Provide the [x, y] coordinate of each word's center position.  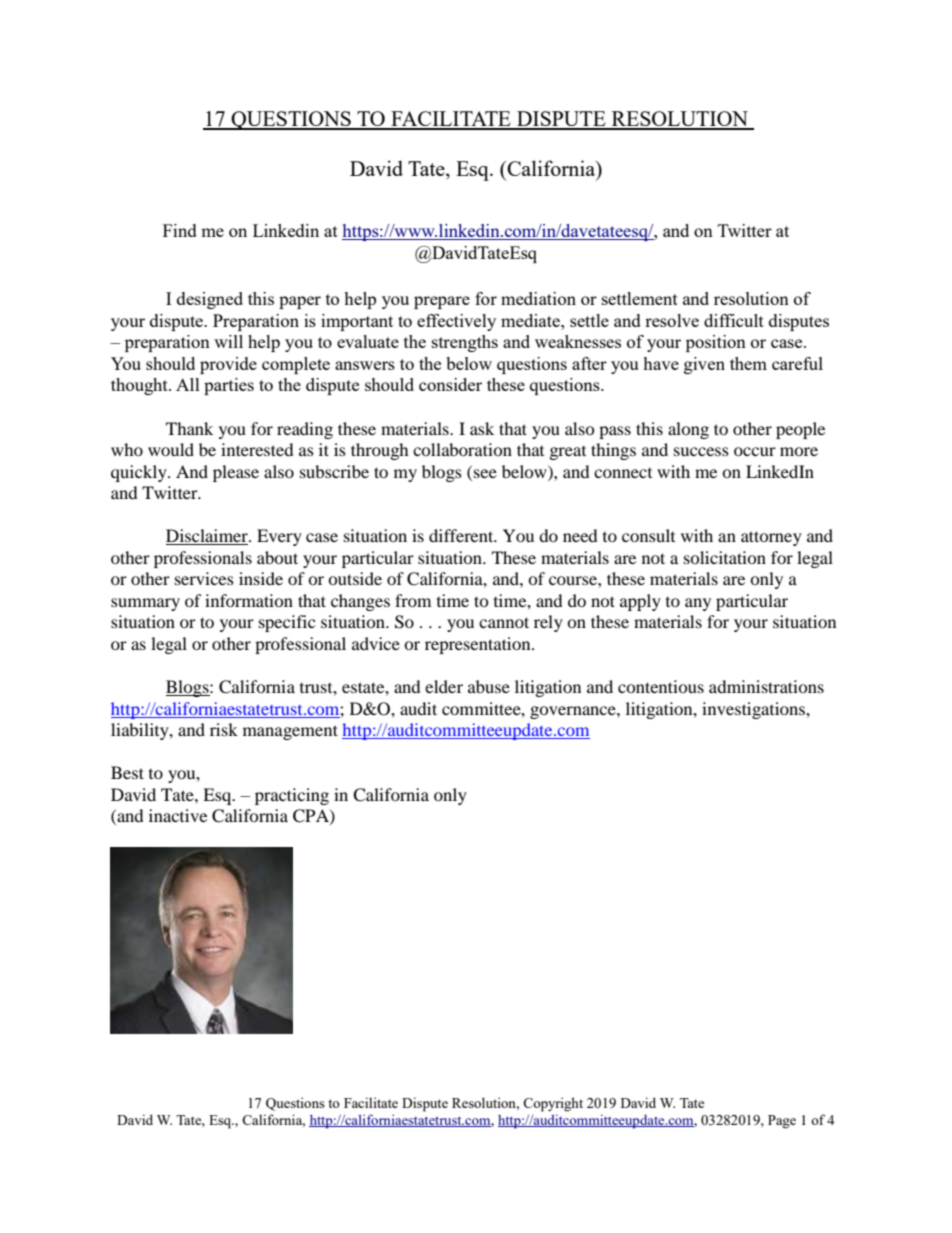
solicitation [725, 557]
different [462, 535]
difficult [734, 320]
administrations [766, 686]
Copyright [553, 1104]
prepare [442, 302]
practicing [292, 796]
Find [180, 230]
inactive [178, 815]
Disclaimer [208, 537]
